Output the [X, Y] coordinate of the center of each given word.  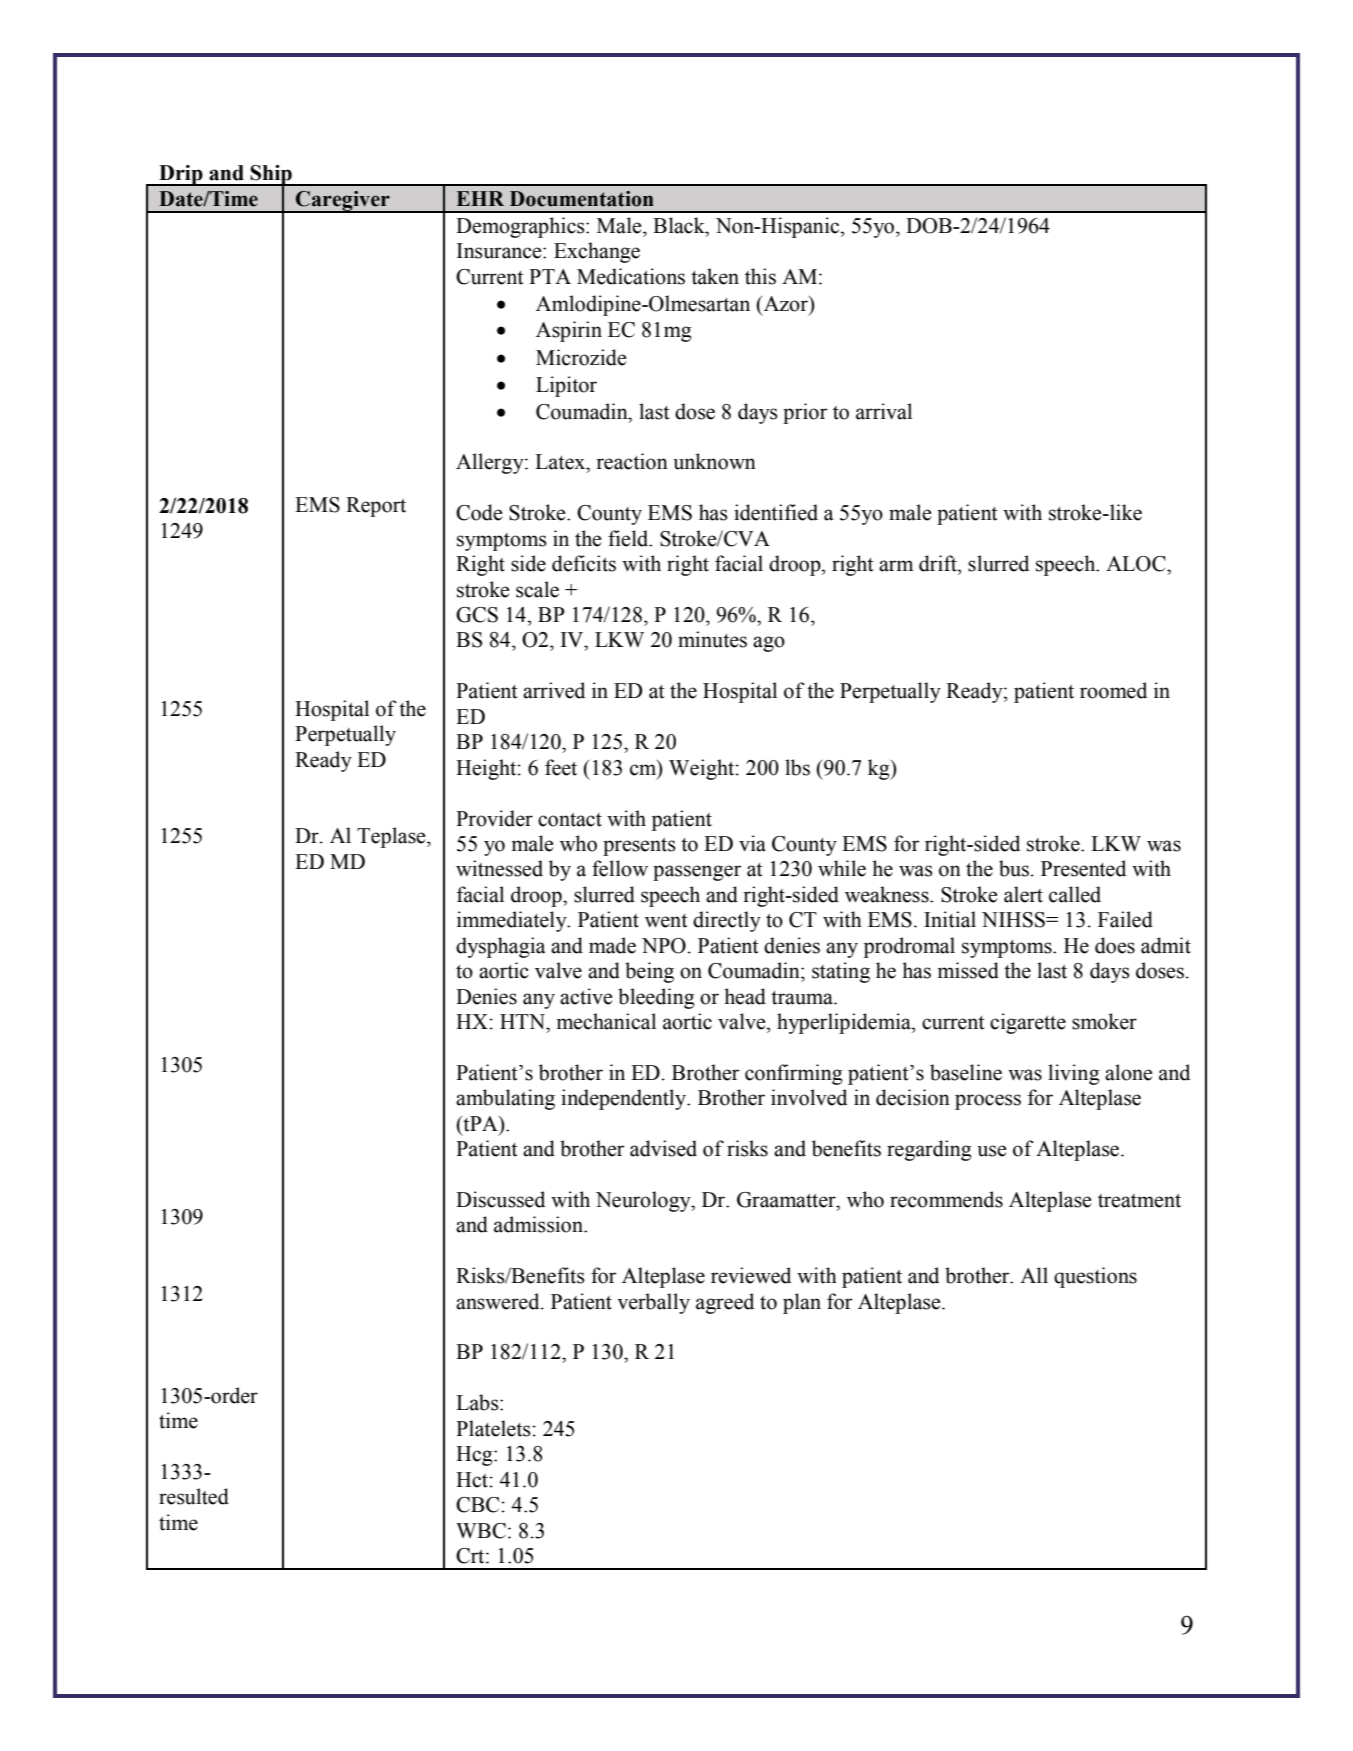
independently [625, 1099]
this [760, 276]
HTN [523, 1021]
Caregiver [343, 201]
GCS [477, 615]
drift [939, 563]
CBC [477, 1505]
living [1074, 1074]
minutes [712, 639]
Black [680, 225]
